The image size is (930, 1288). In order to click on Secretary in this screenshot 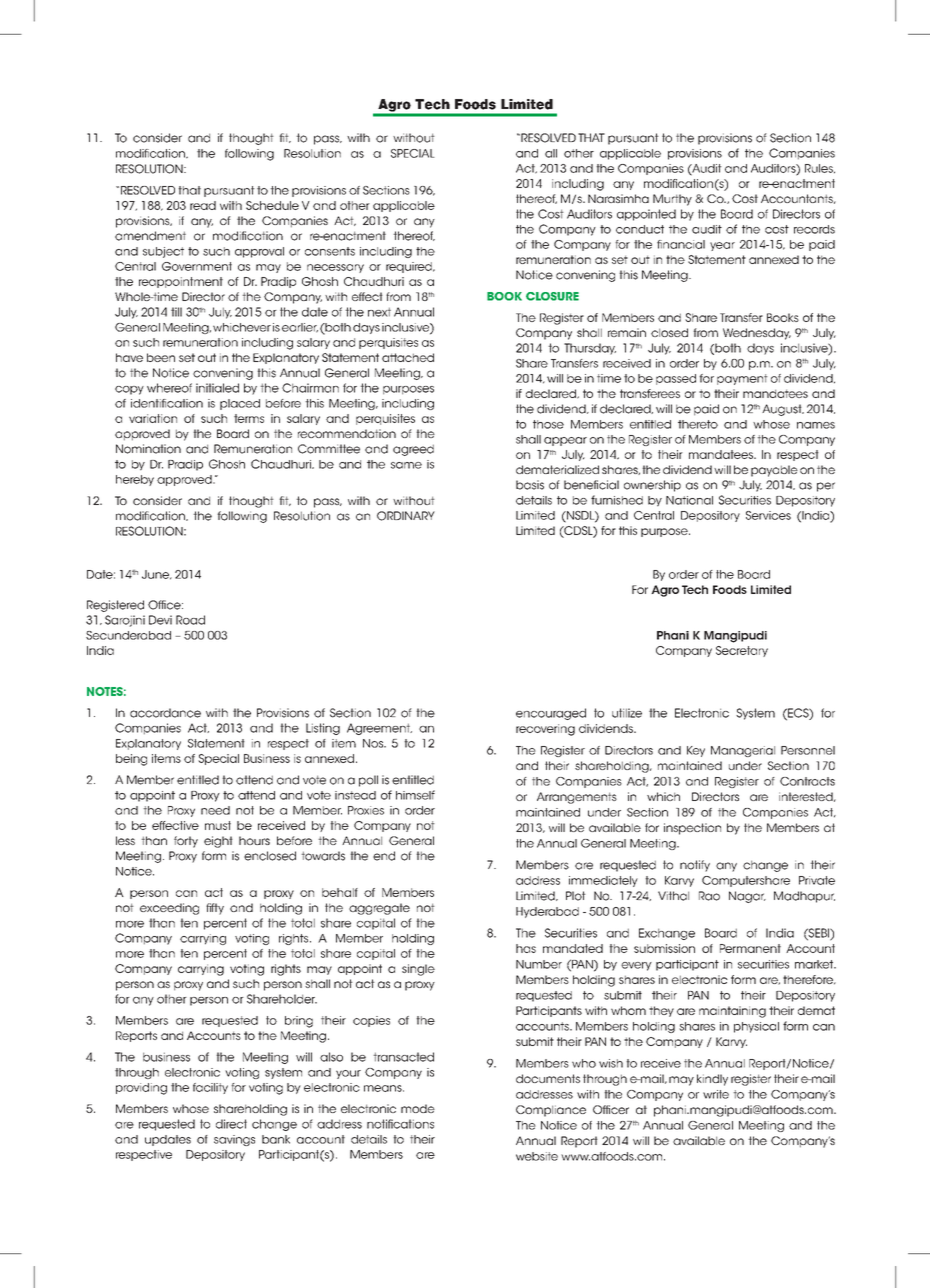, I will do `click(742, 651)`.
